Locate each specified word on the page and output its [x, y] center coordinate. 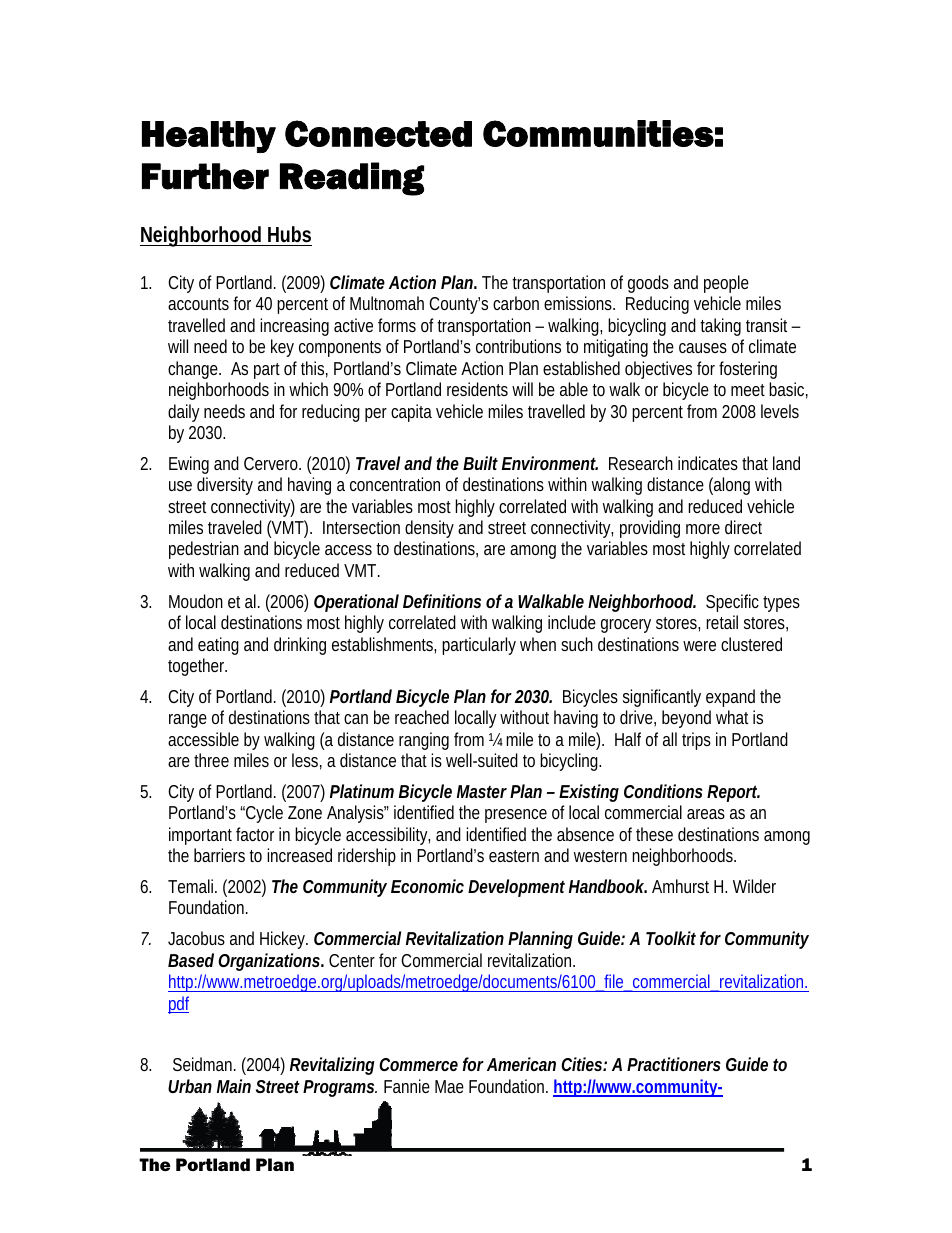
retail [722, 622]
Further [205, 176]
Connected [378, 133]
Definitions [442, 601]
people [726, 284]
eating [218, 646]
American [521, 1064]
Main [234, 1086]
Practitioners [674, 1064]
